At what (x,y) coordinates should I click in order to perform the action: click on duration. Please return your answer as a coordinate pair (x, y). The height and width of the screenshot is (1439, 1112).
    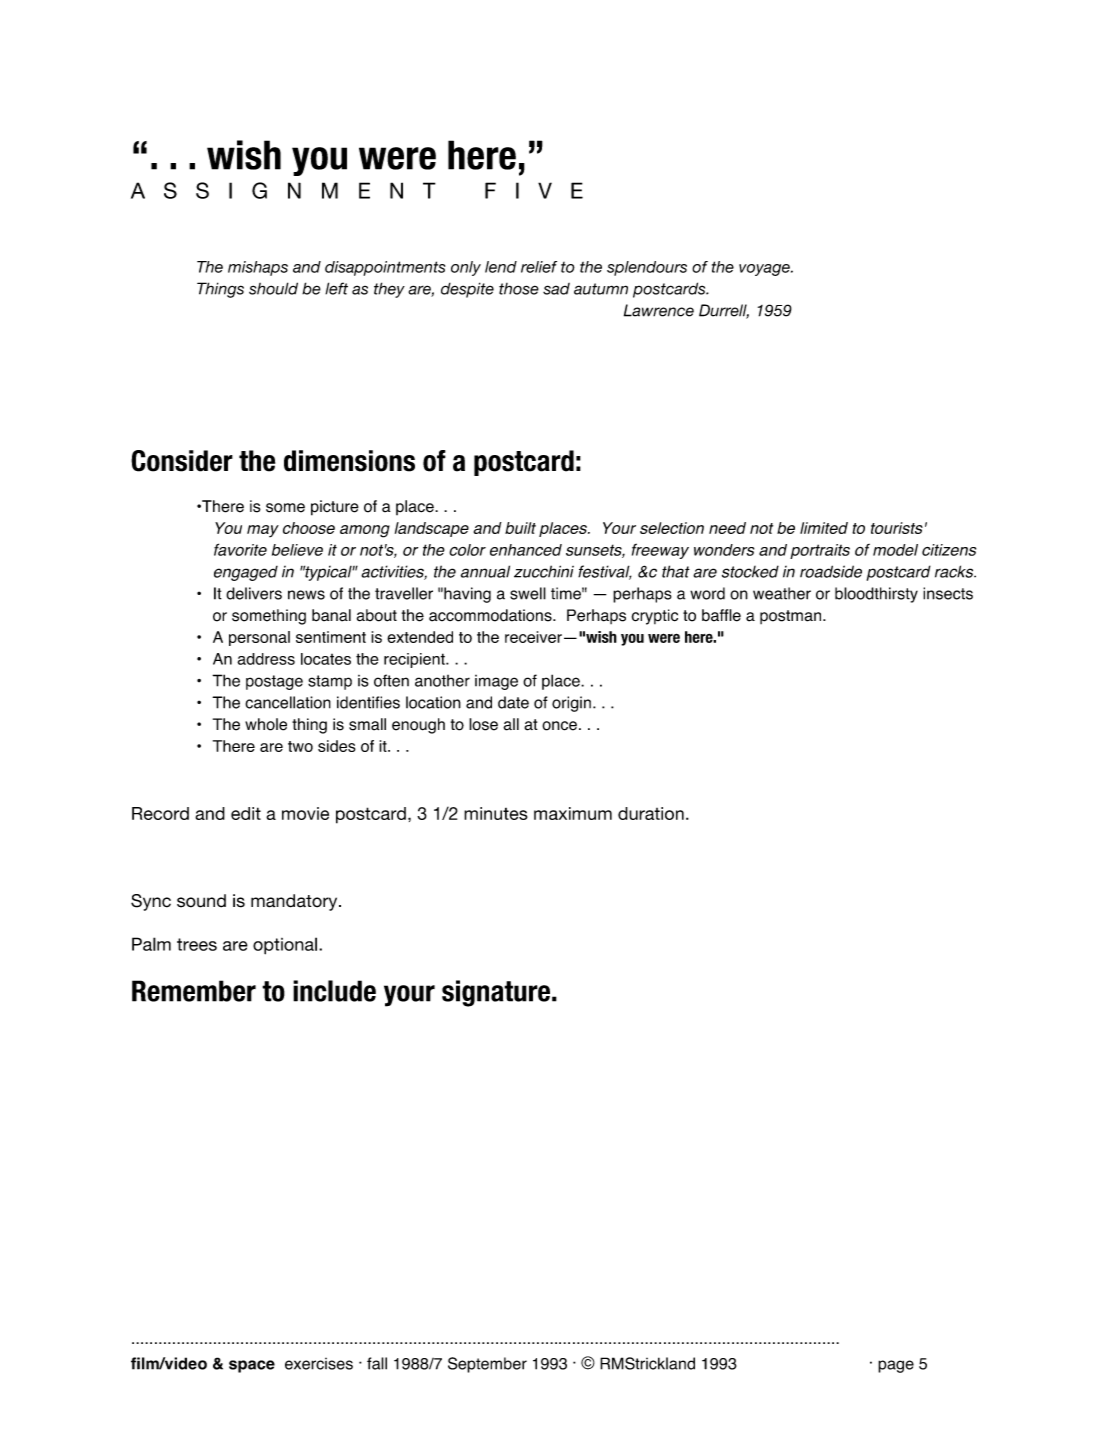
    Looking at the image, I should click on (651, 813).
